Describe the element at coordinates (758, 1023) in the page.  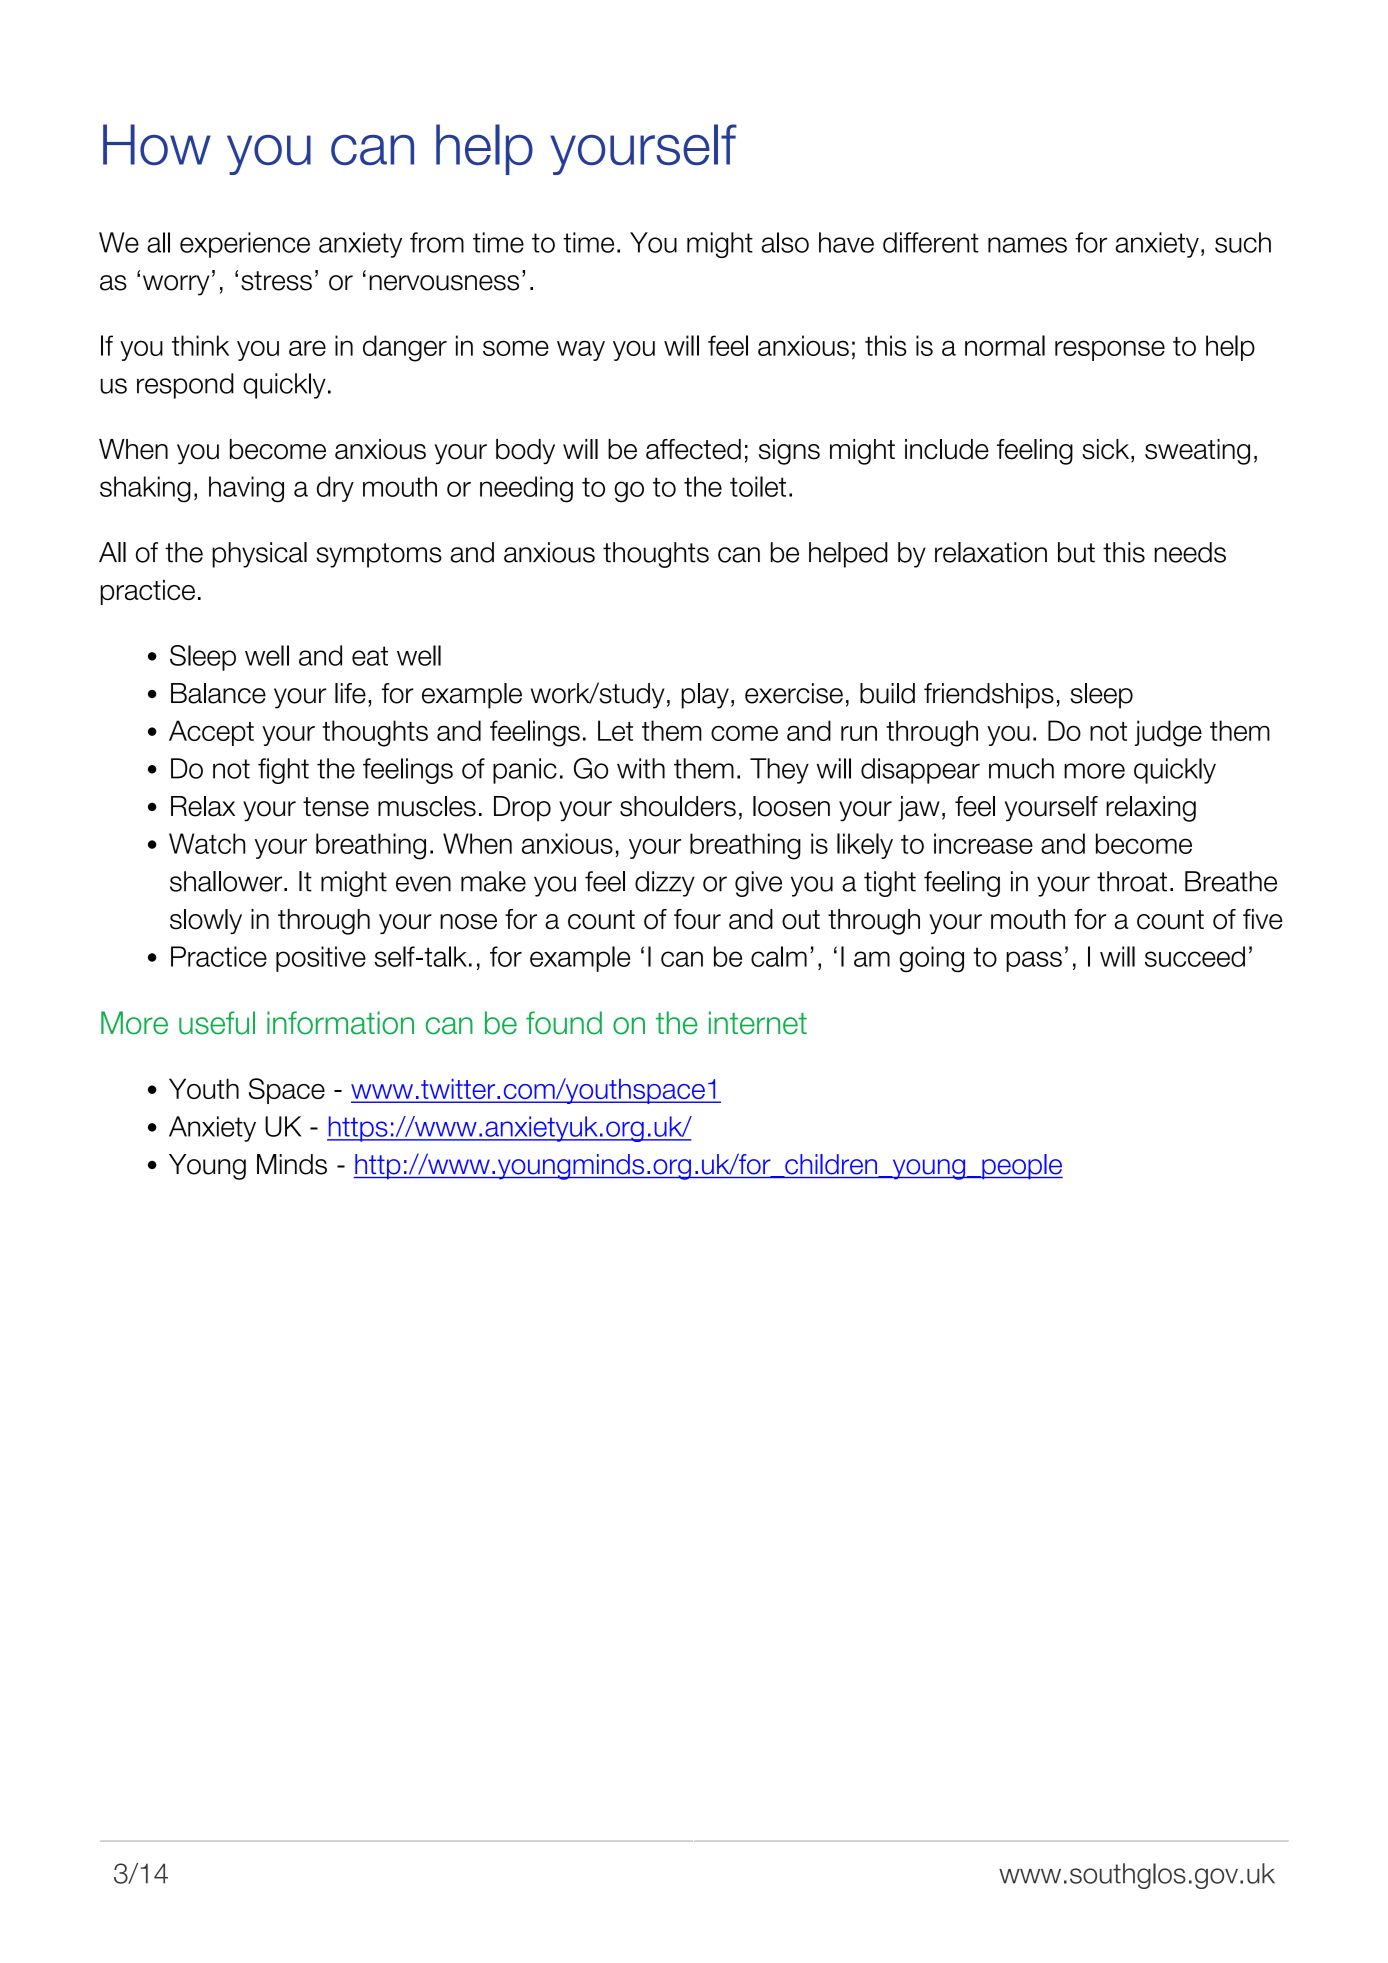
I see `internet` at that location.
